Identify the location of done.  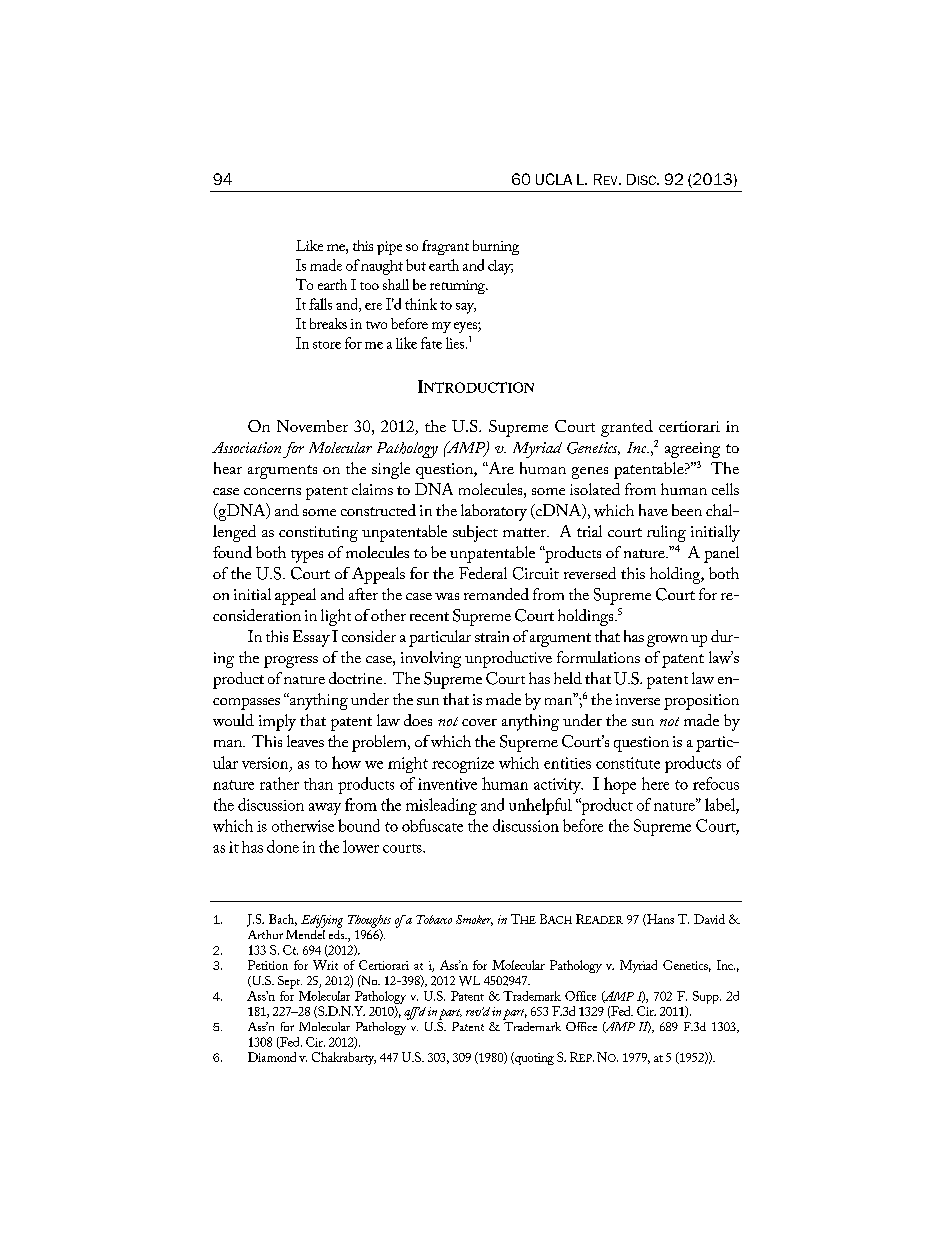
(283, 846).
